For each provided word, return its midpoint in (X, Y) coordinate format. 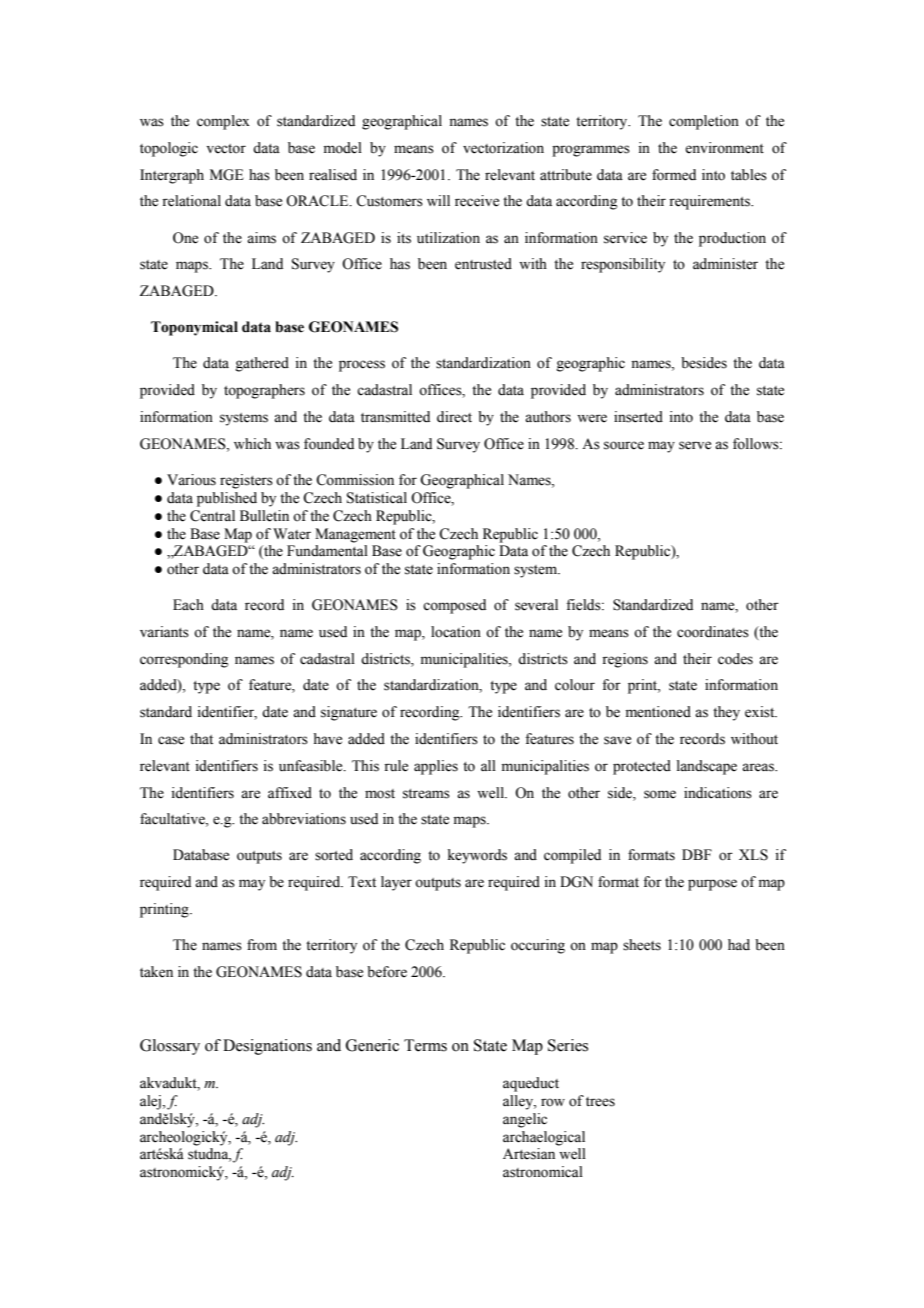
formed (674, 175)
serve (695, 445)
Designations (267, 1047)
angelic (525, 1120)
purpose (712, 885)
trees (600, 1102)
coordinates (713, 632)
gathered (262, 364)
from (262, 945)
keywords (477, 856)
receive (477, 201)
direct (454, 417)
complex (223, 122)
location (456, 632)
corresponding (184, 660)
